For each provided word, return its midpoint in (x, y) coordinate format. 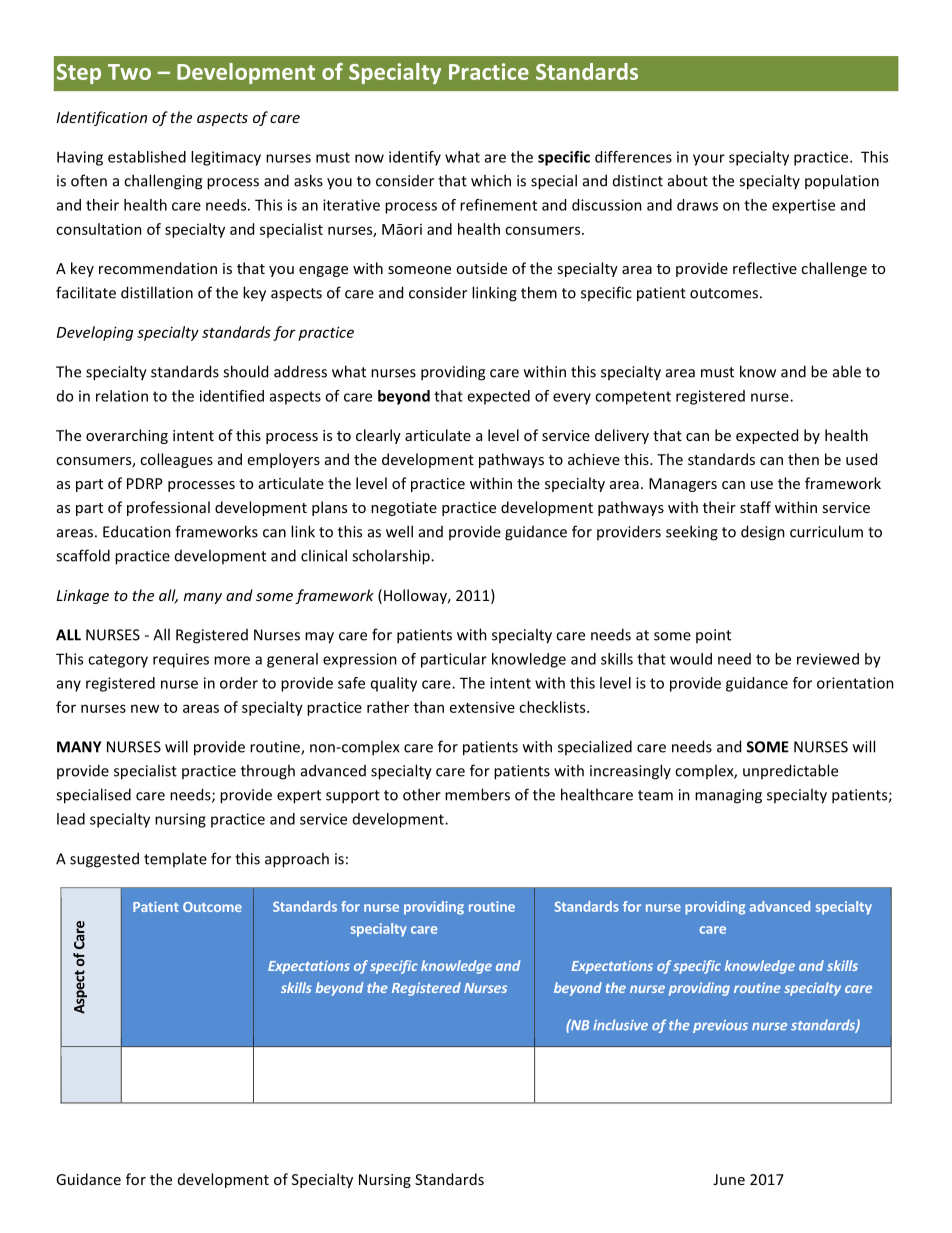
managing (728, 796)
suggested (104, 860)
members (477, 794)
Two (129, 72)
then (803, 459)
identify (415, 158)
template (175, 859)
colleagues (176, 460)
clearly (378, 436)
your (709, 160)
